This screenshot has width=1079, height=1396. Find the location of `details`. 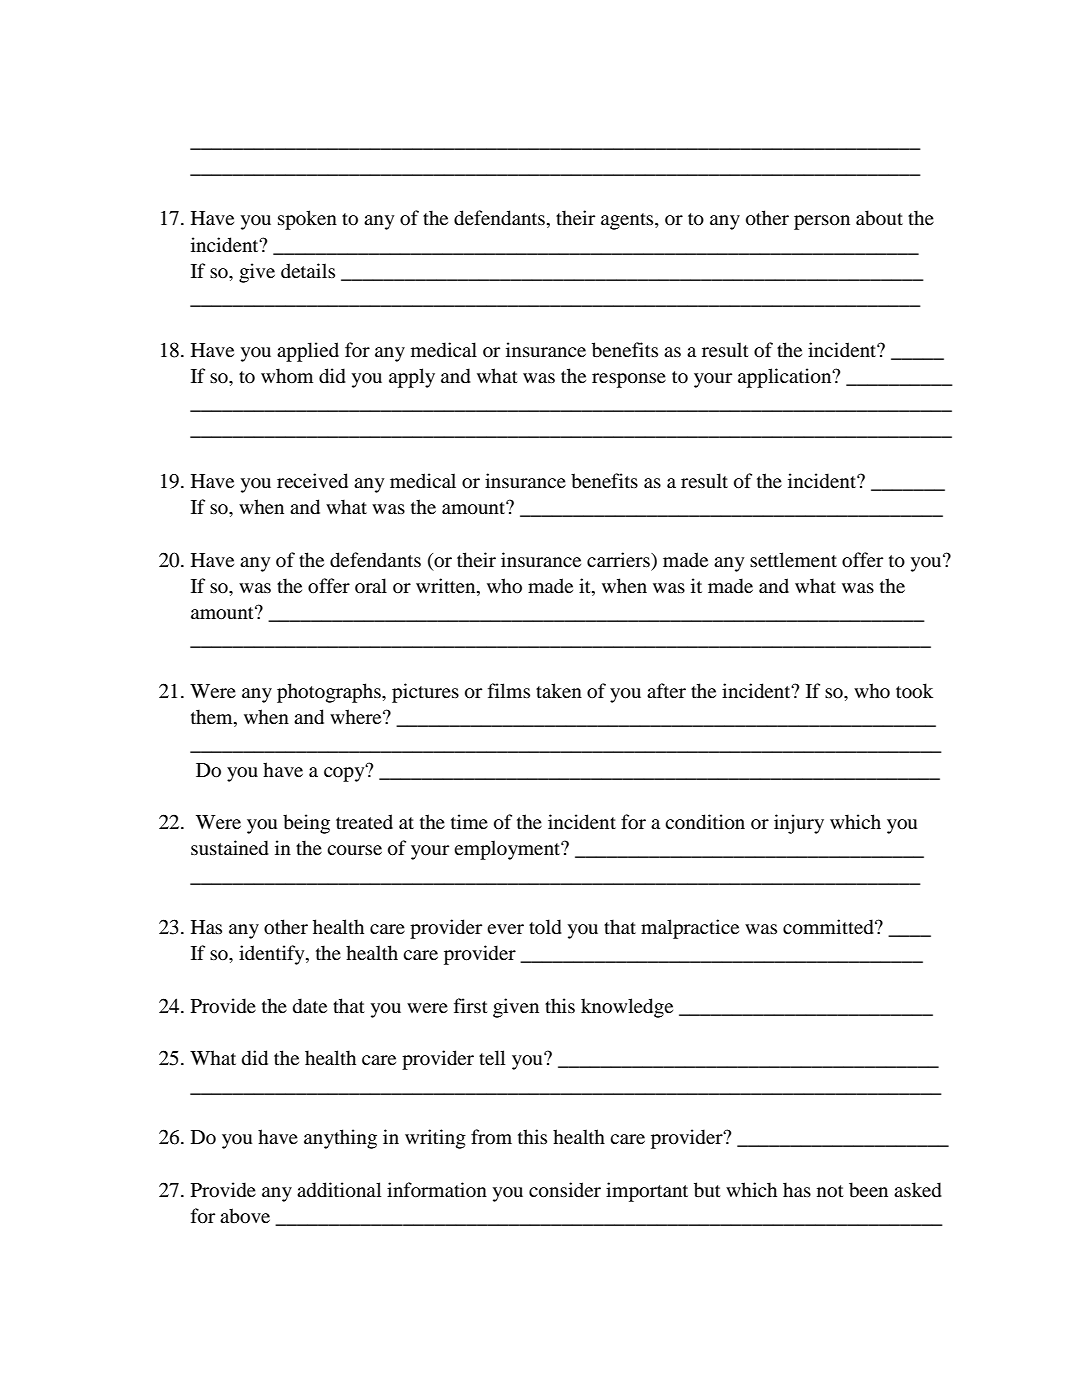

details is located at coordinates (308, 270).
